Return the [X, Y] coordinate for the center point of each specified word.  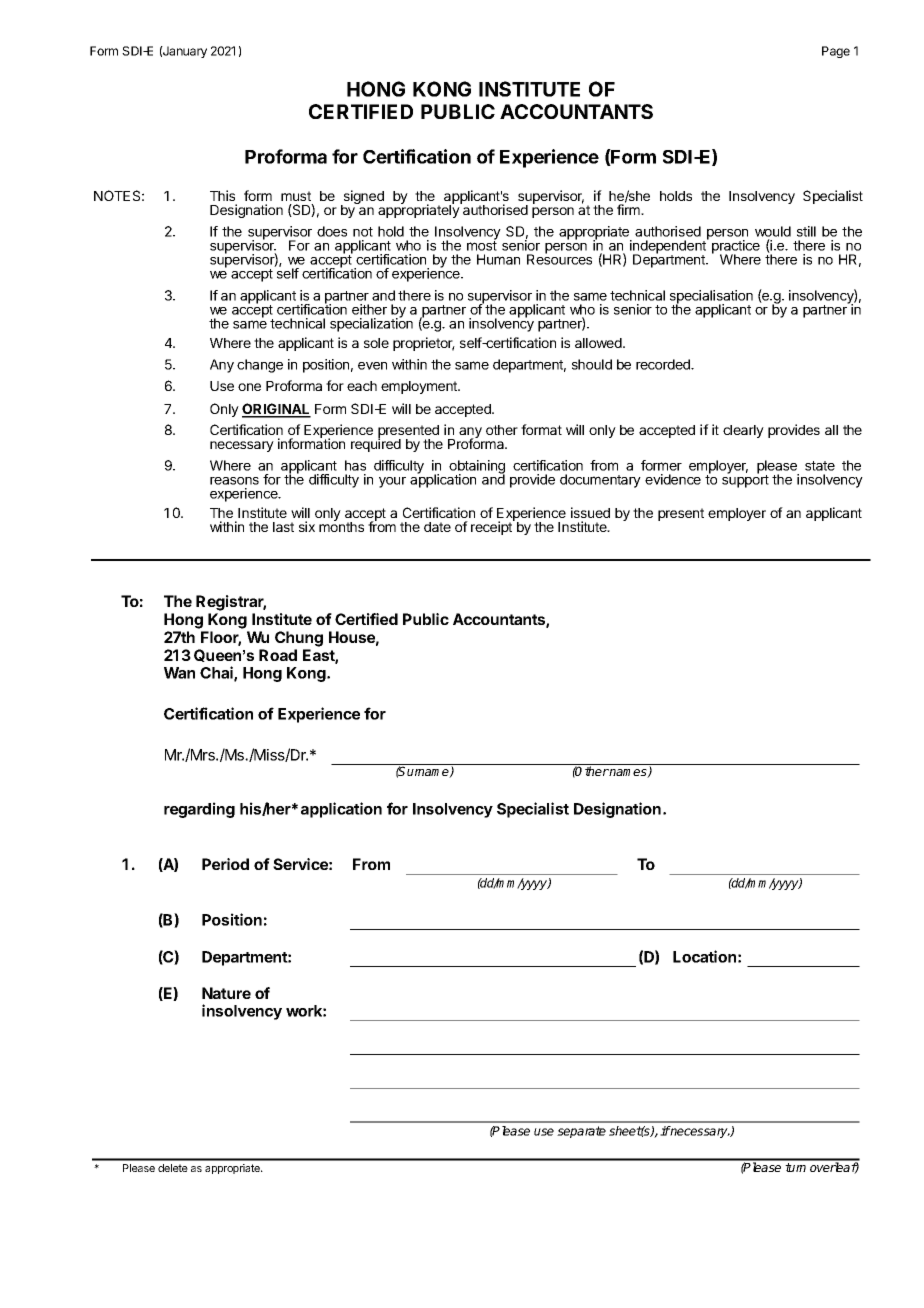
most [482, 245]
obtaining [477, 468]
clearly [743, 431]
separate [581, 1132]
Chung [299, 639]
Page [836, 52]
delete [173, 1168]
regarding [199, 810]
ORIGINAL [276, 410]
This [222, 195]
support [745, 480]
